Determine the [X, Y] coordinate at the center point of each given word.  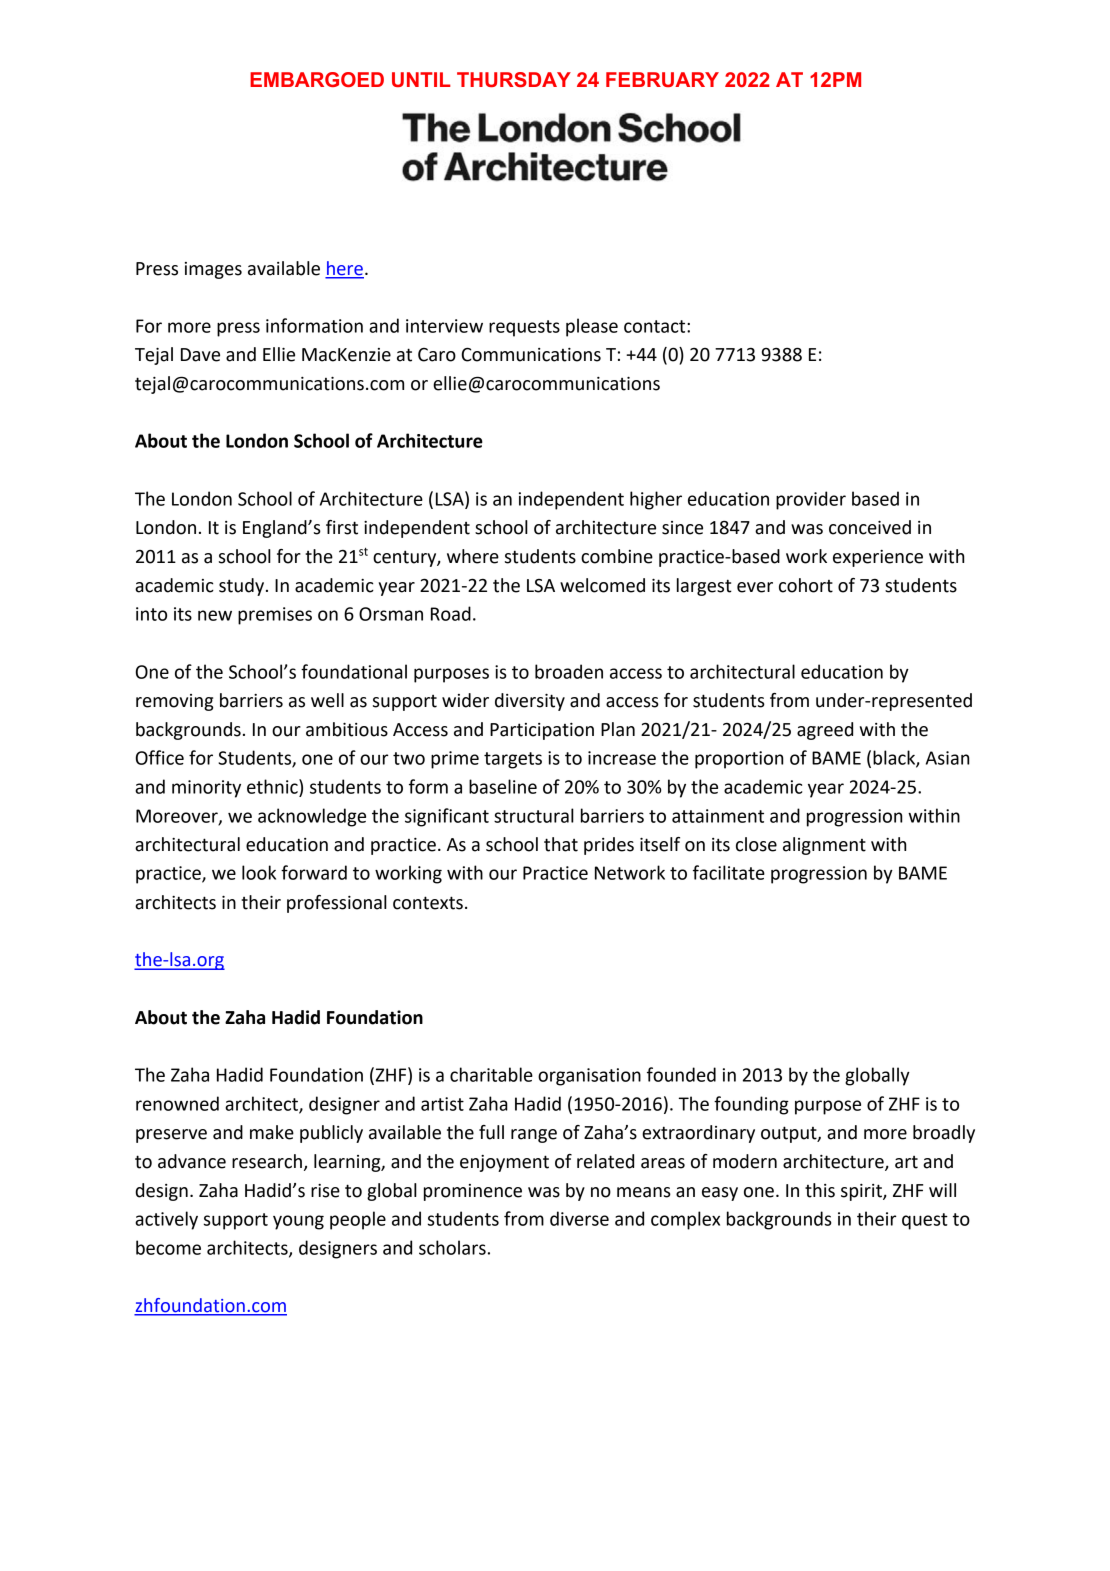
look [259, 872]
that [561, 844]
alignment [824, 846]
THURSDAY [514, 79]
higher [656, 500]
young [298, 1222]
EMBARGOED [317, 79]
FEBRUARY [662, 79]
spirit [862, 1192]
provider [811, 500]
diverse [579, 1218]
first [342, 527]
